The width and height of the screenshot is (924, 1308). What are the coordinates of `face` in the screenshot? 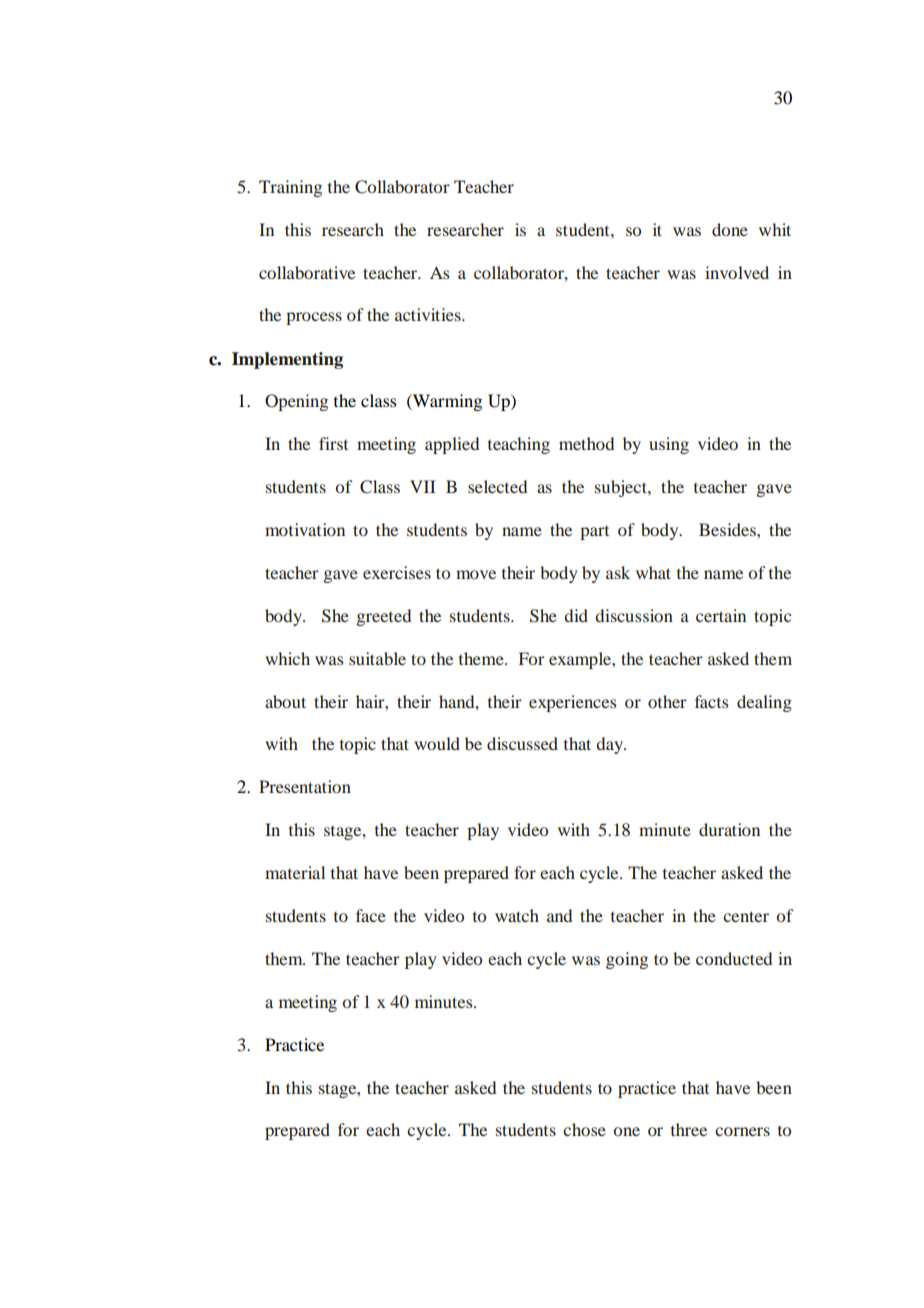 It's located at (371, 915).
